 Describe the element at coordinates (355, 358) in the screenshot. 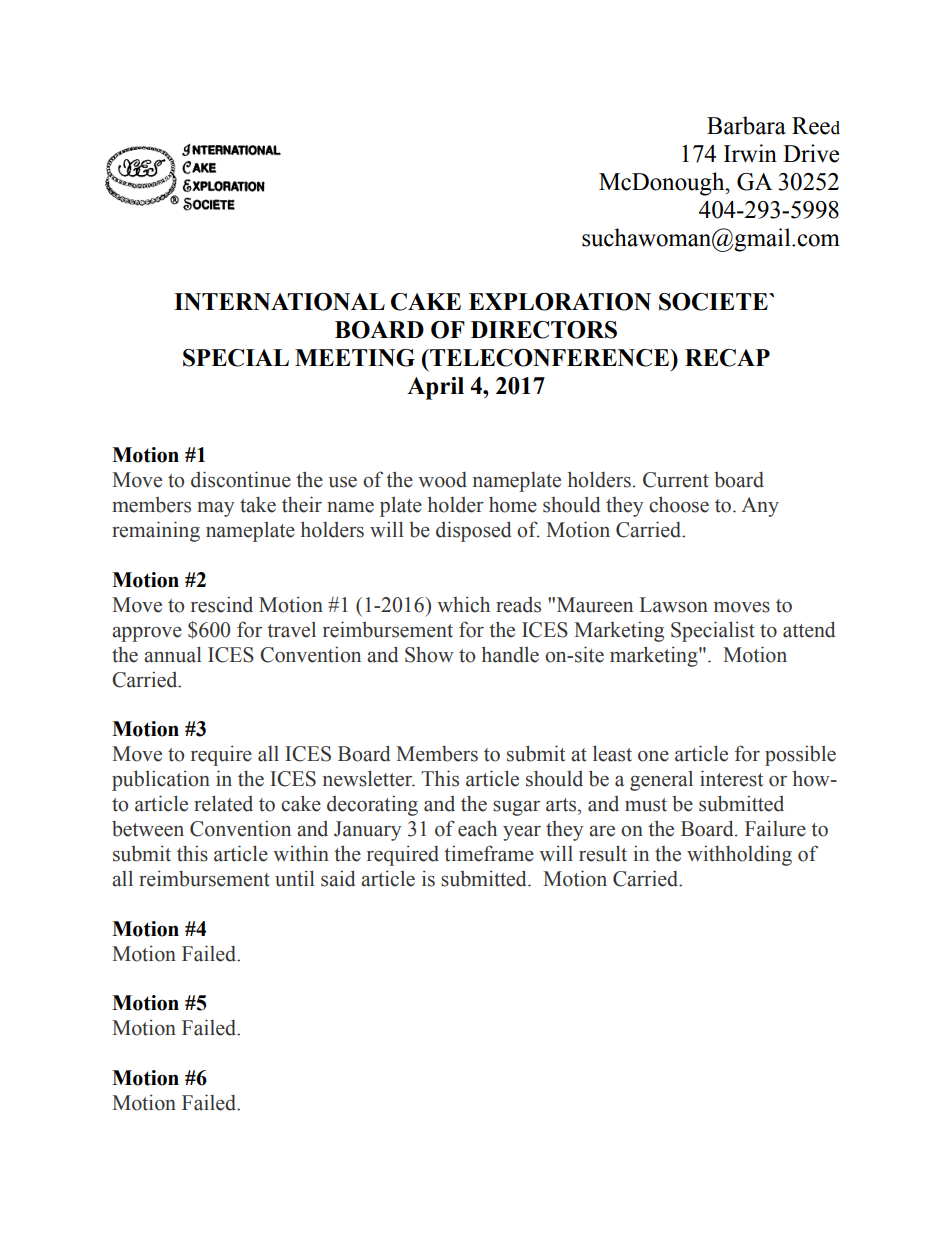

I see `MEETING` at that location.
